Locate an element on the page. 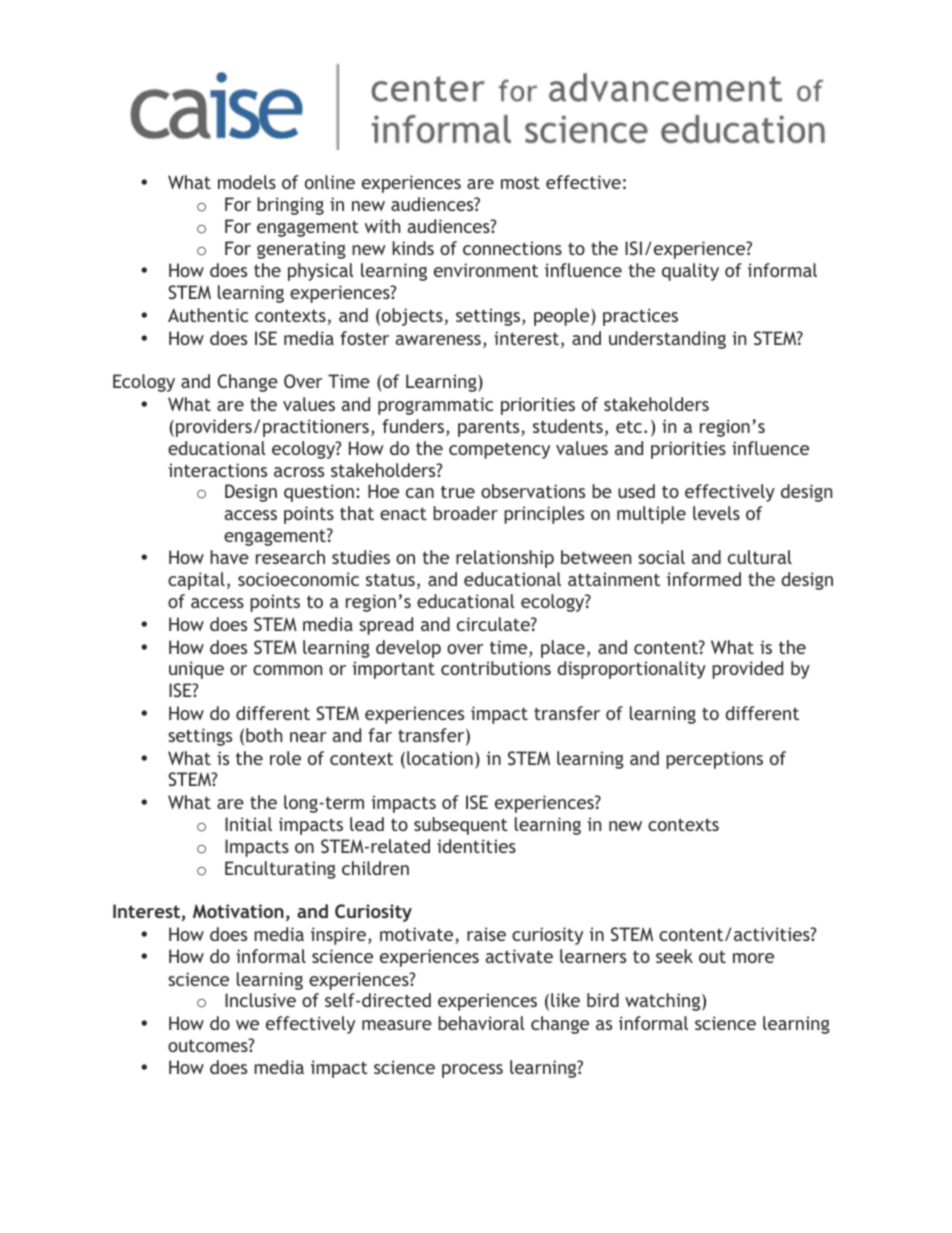 The image size is (952, 1233). Inclusive is located at coordinates (260, 1000).
